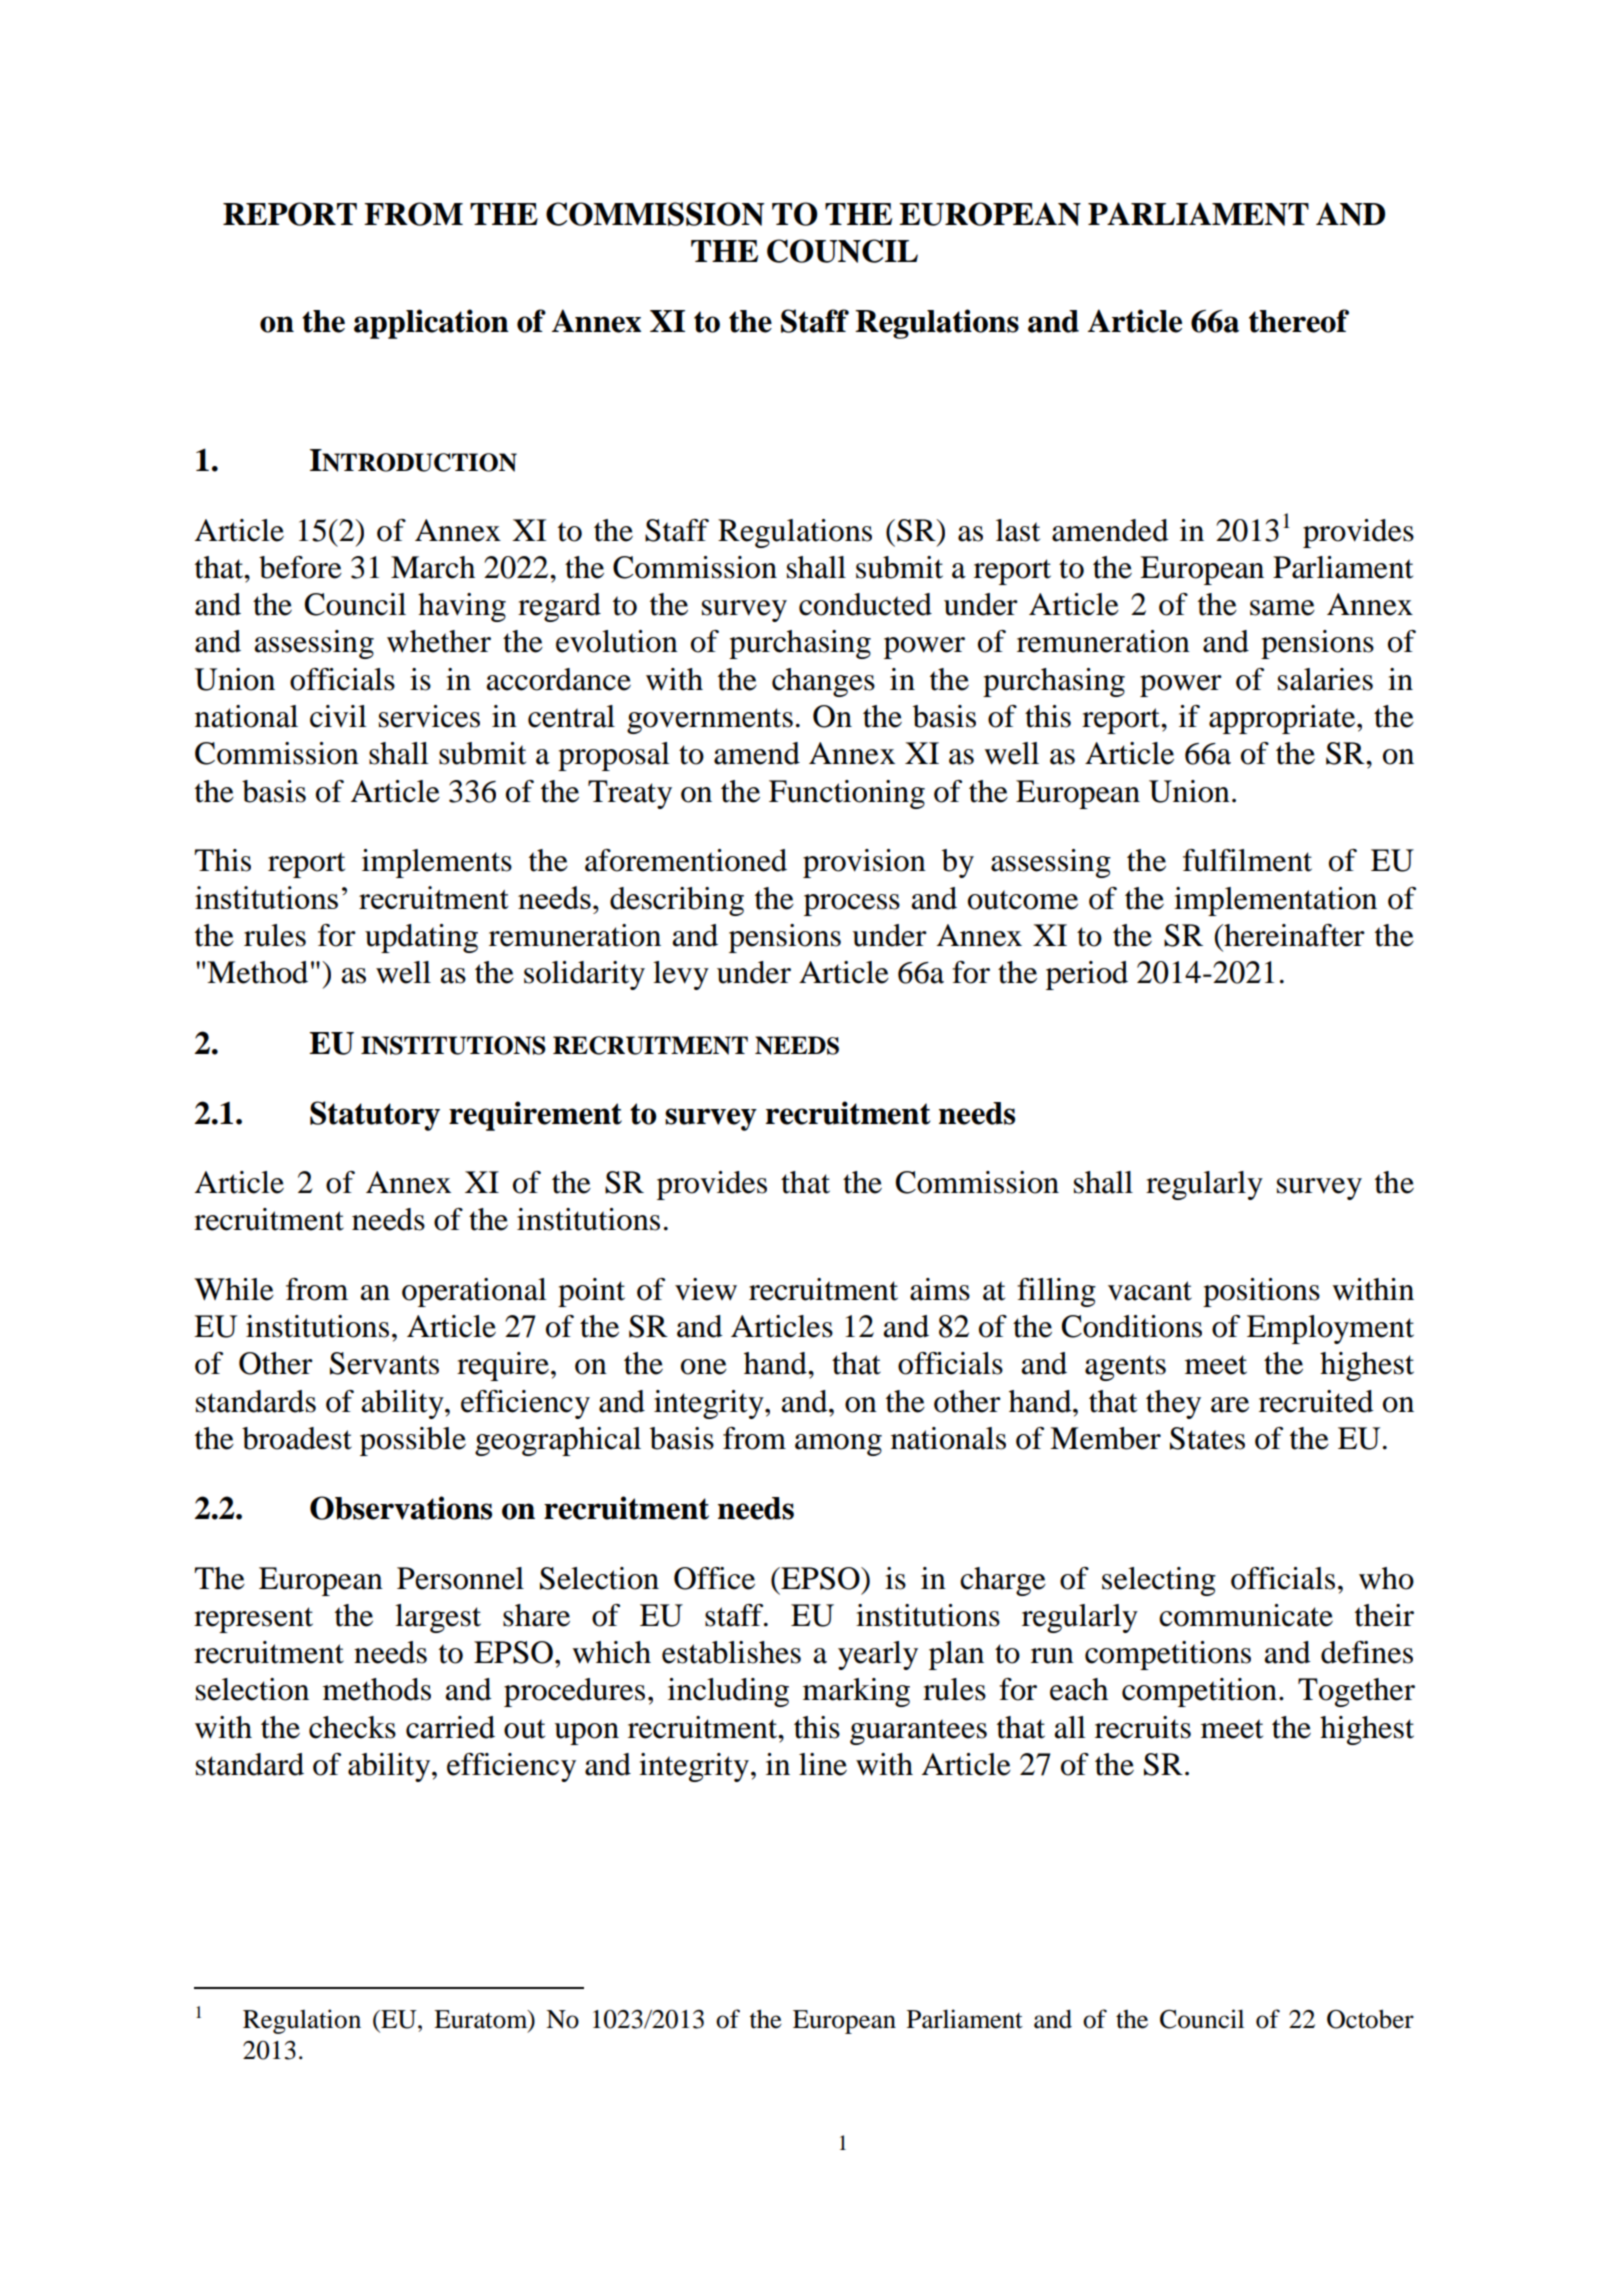  What do you see at coordinates (823, 1764) in the screenshot?
I see `line` at bounding box center [823, 1764].
